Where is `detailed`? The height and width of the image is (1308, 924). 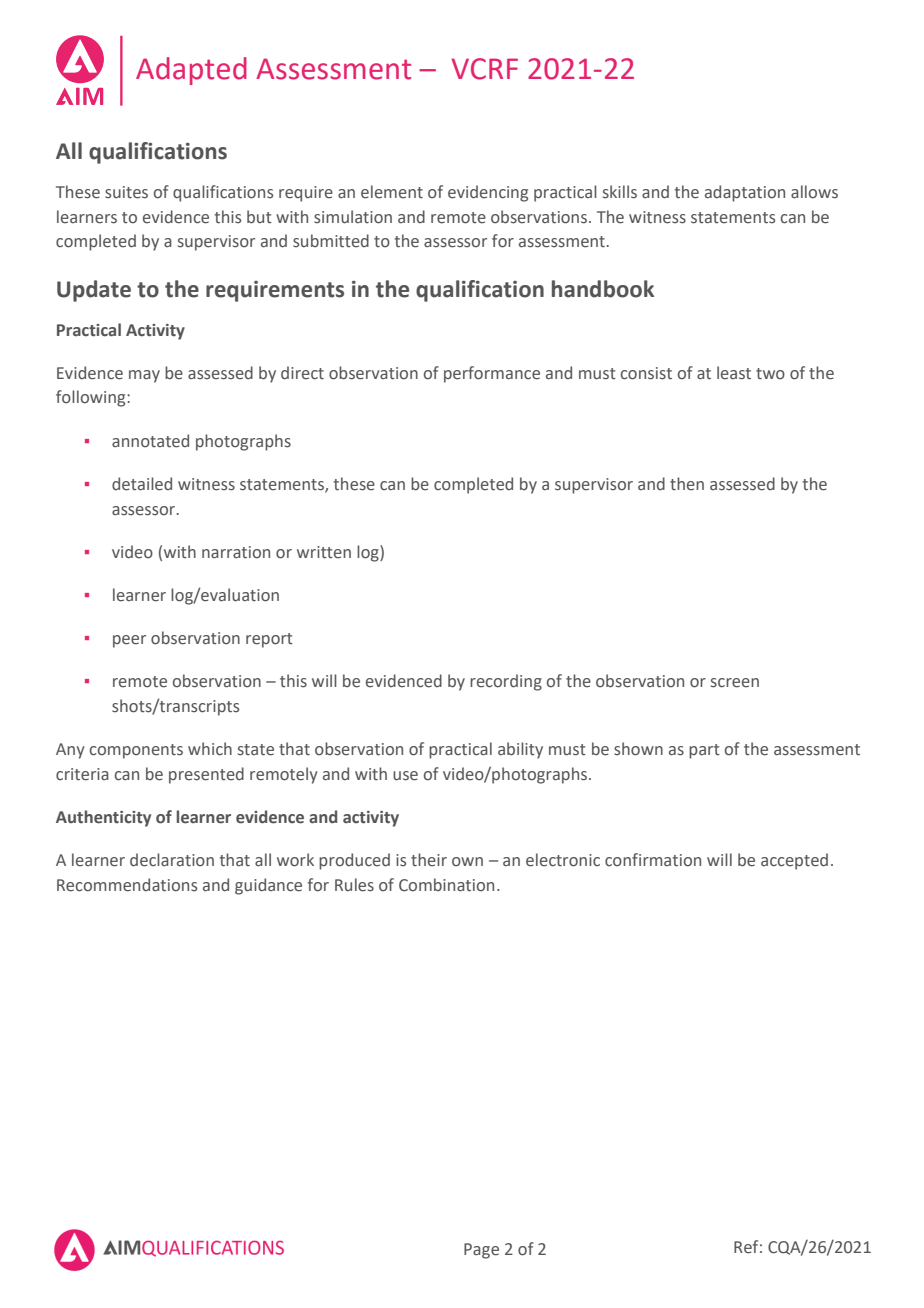
detailed is located at coordinates (142, 484).
